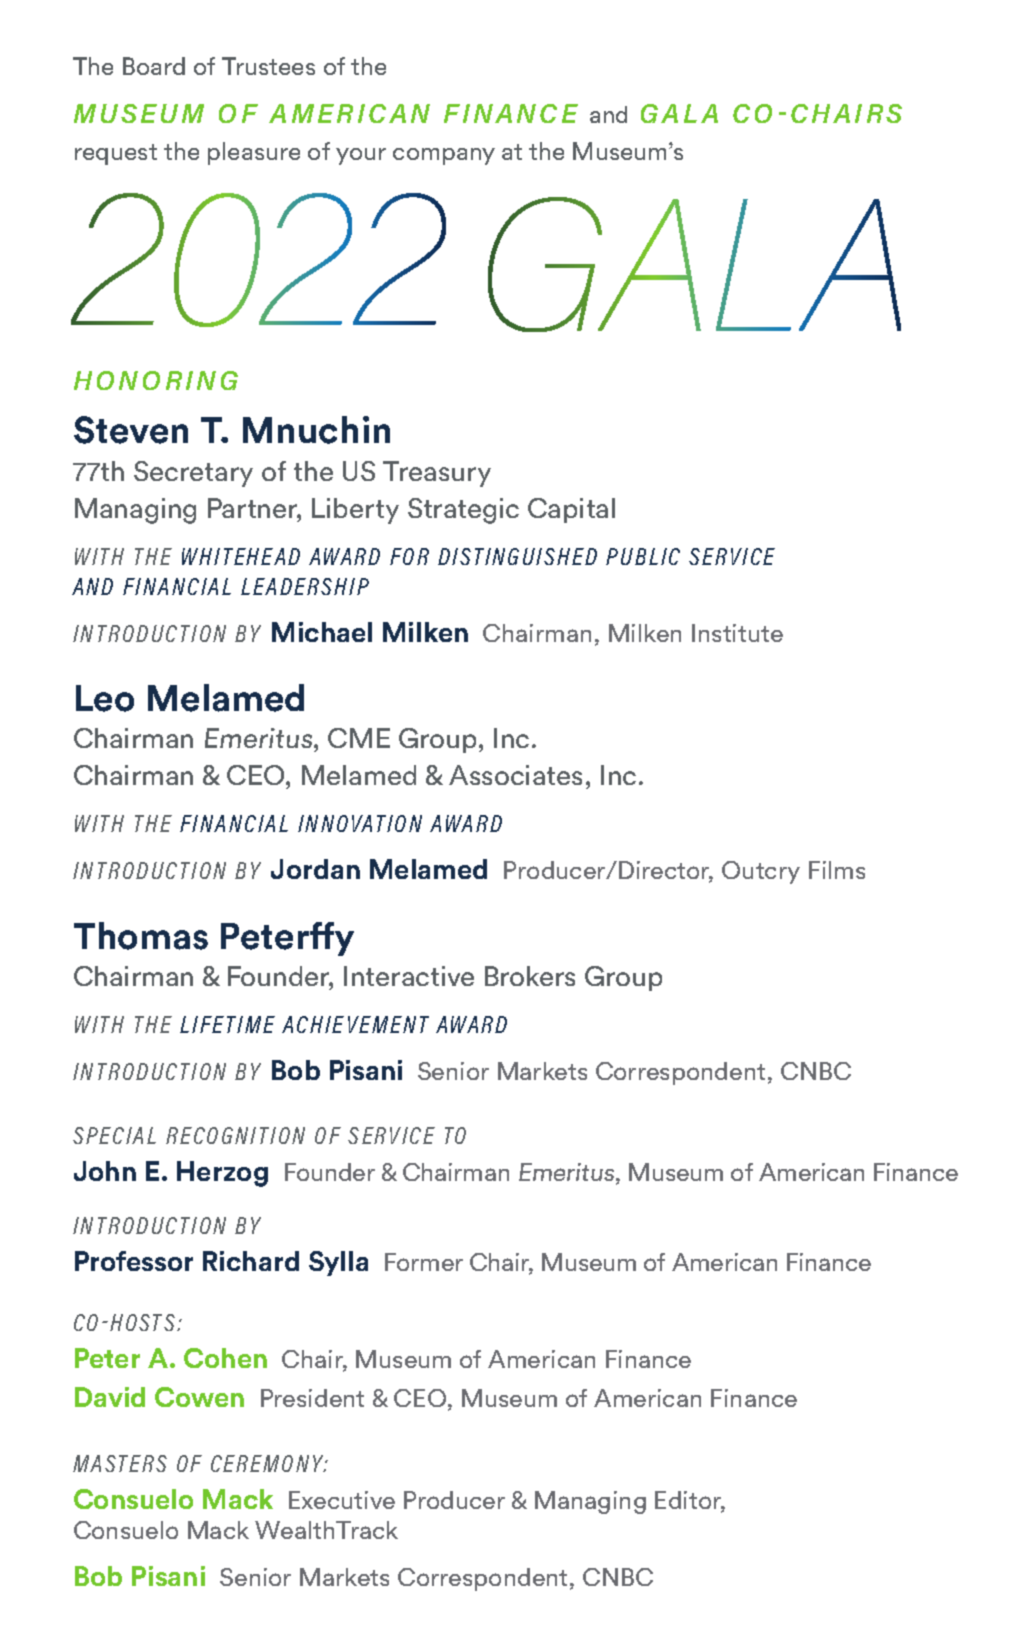 This document has width=1025, height=1649. I want to click on Executive, so click(342, 1500).
